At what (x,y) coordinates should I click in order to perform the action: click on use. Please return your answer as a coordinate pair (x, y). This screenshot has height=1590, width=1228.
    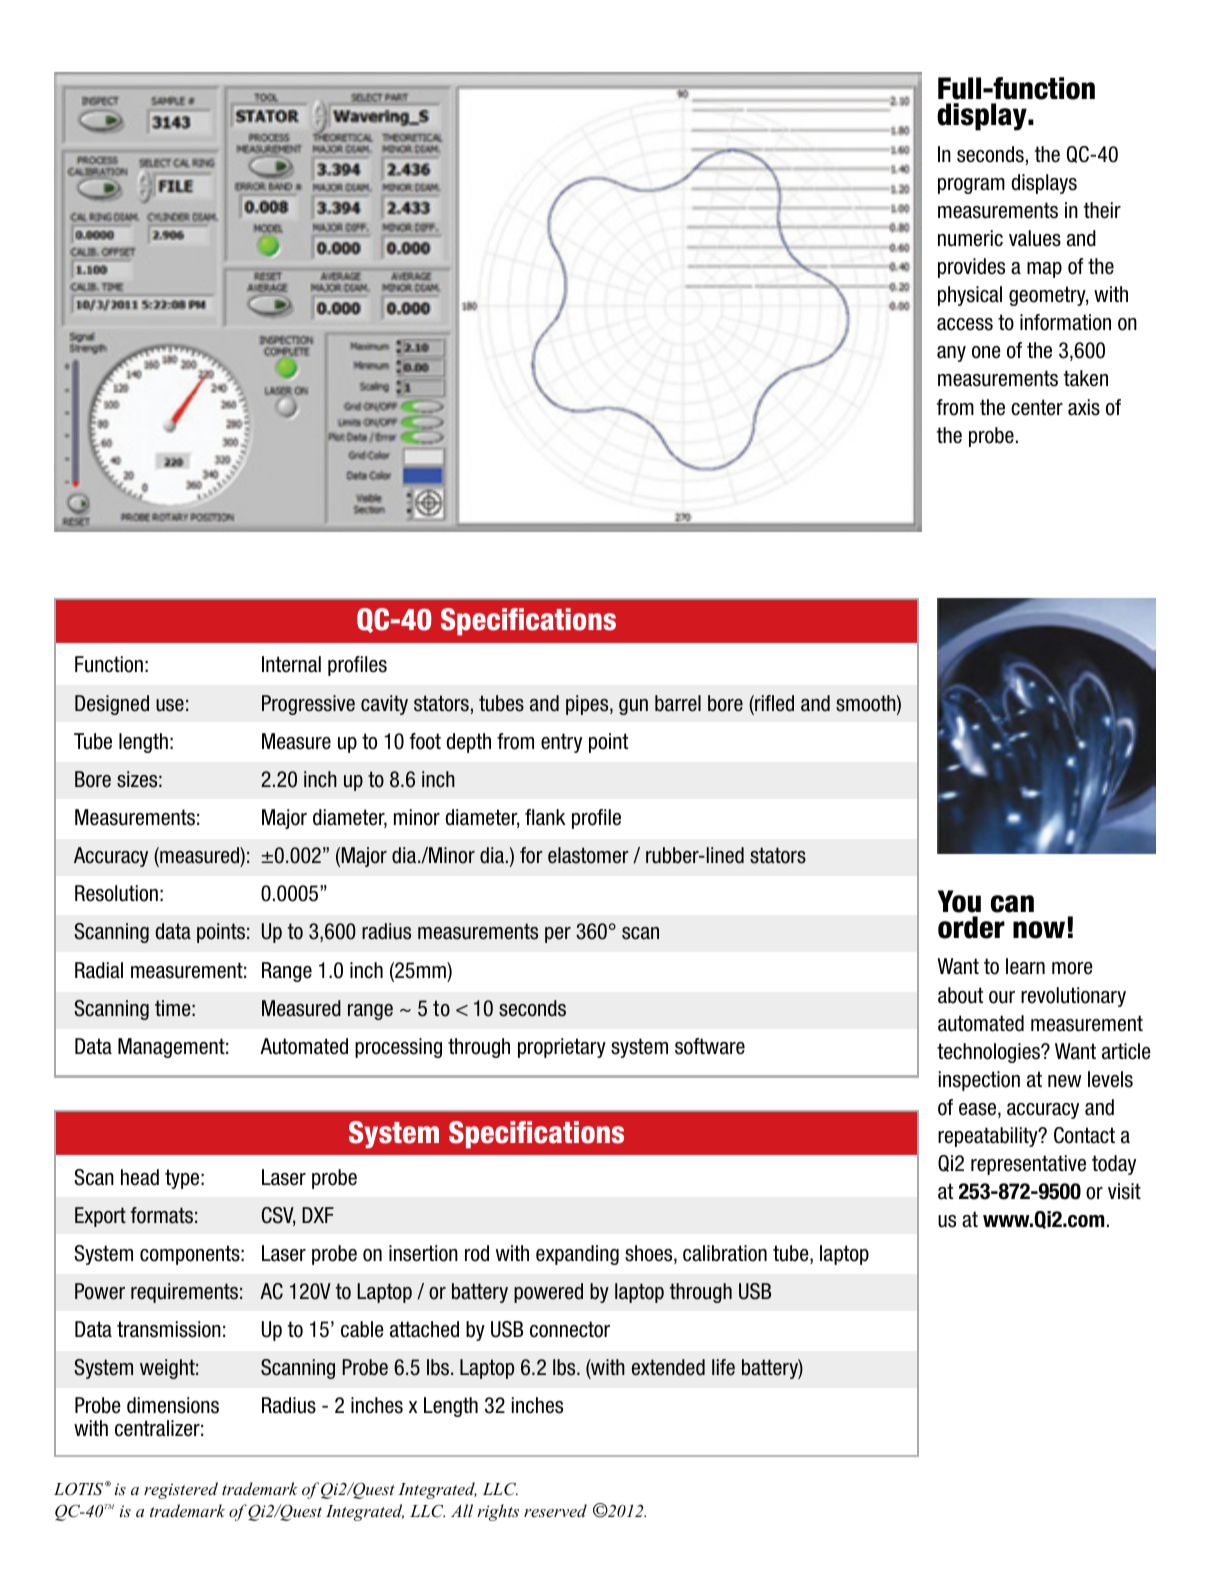
    Looking at the image, I should click on (170, 705).
